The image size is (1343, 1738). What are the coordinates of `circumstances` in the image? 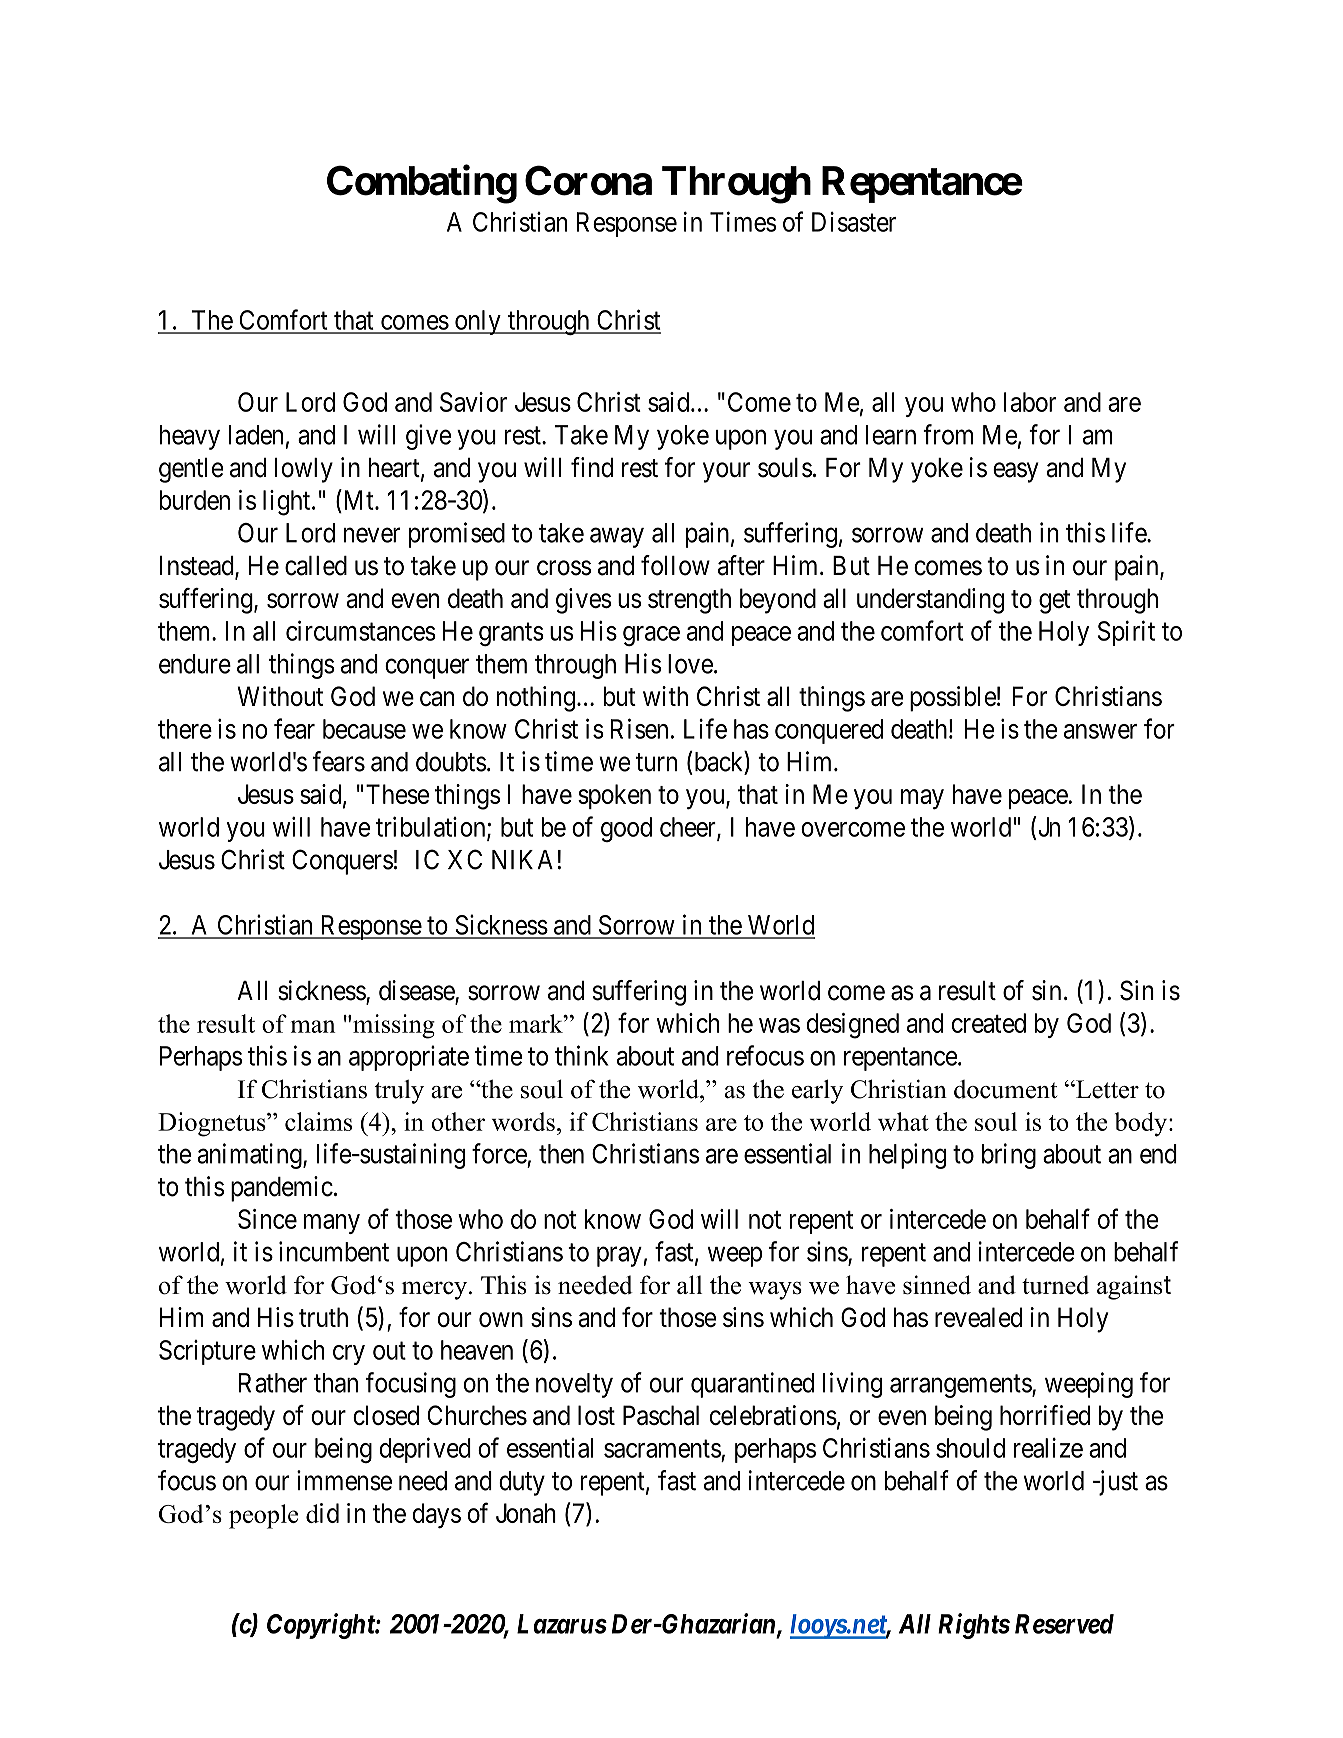 It's located at (361, 630).
